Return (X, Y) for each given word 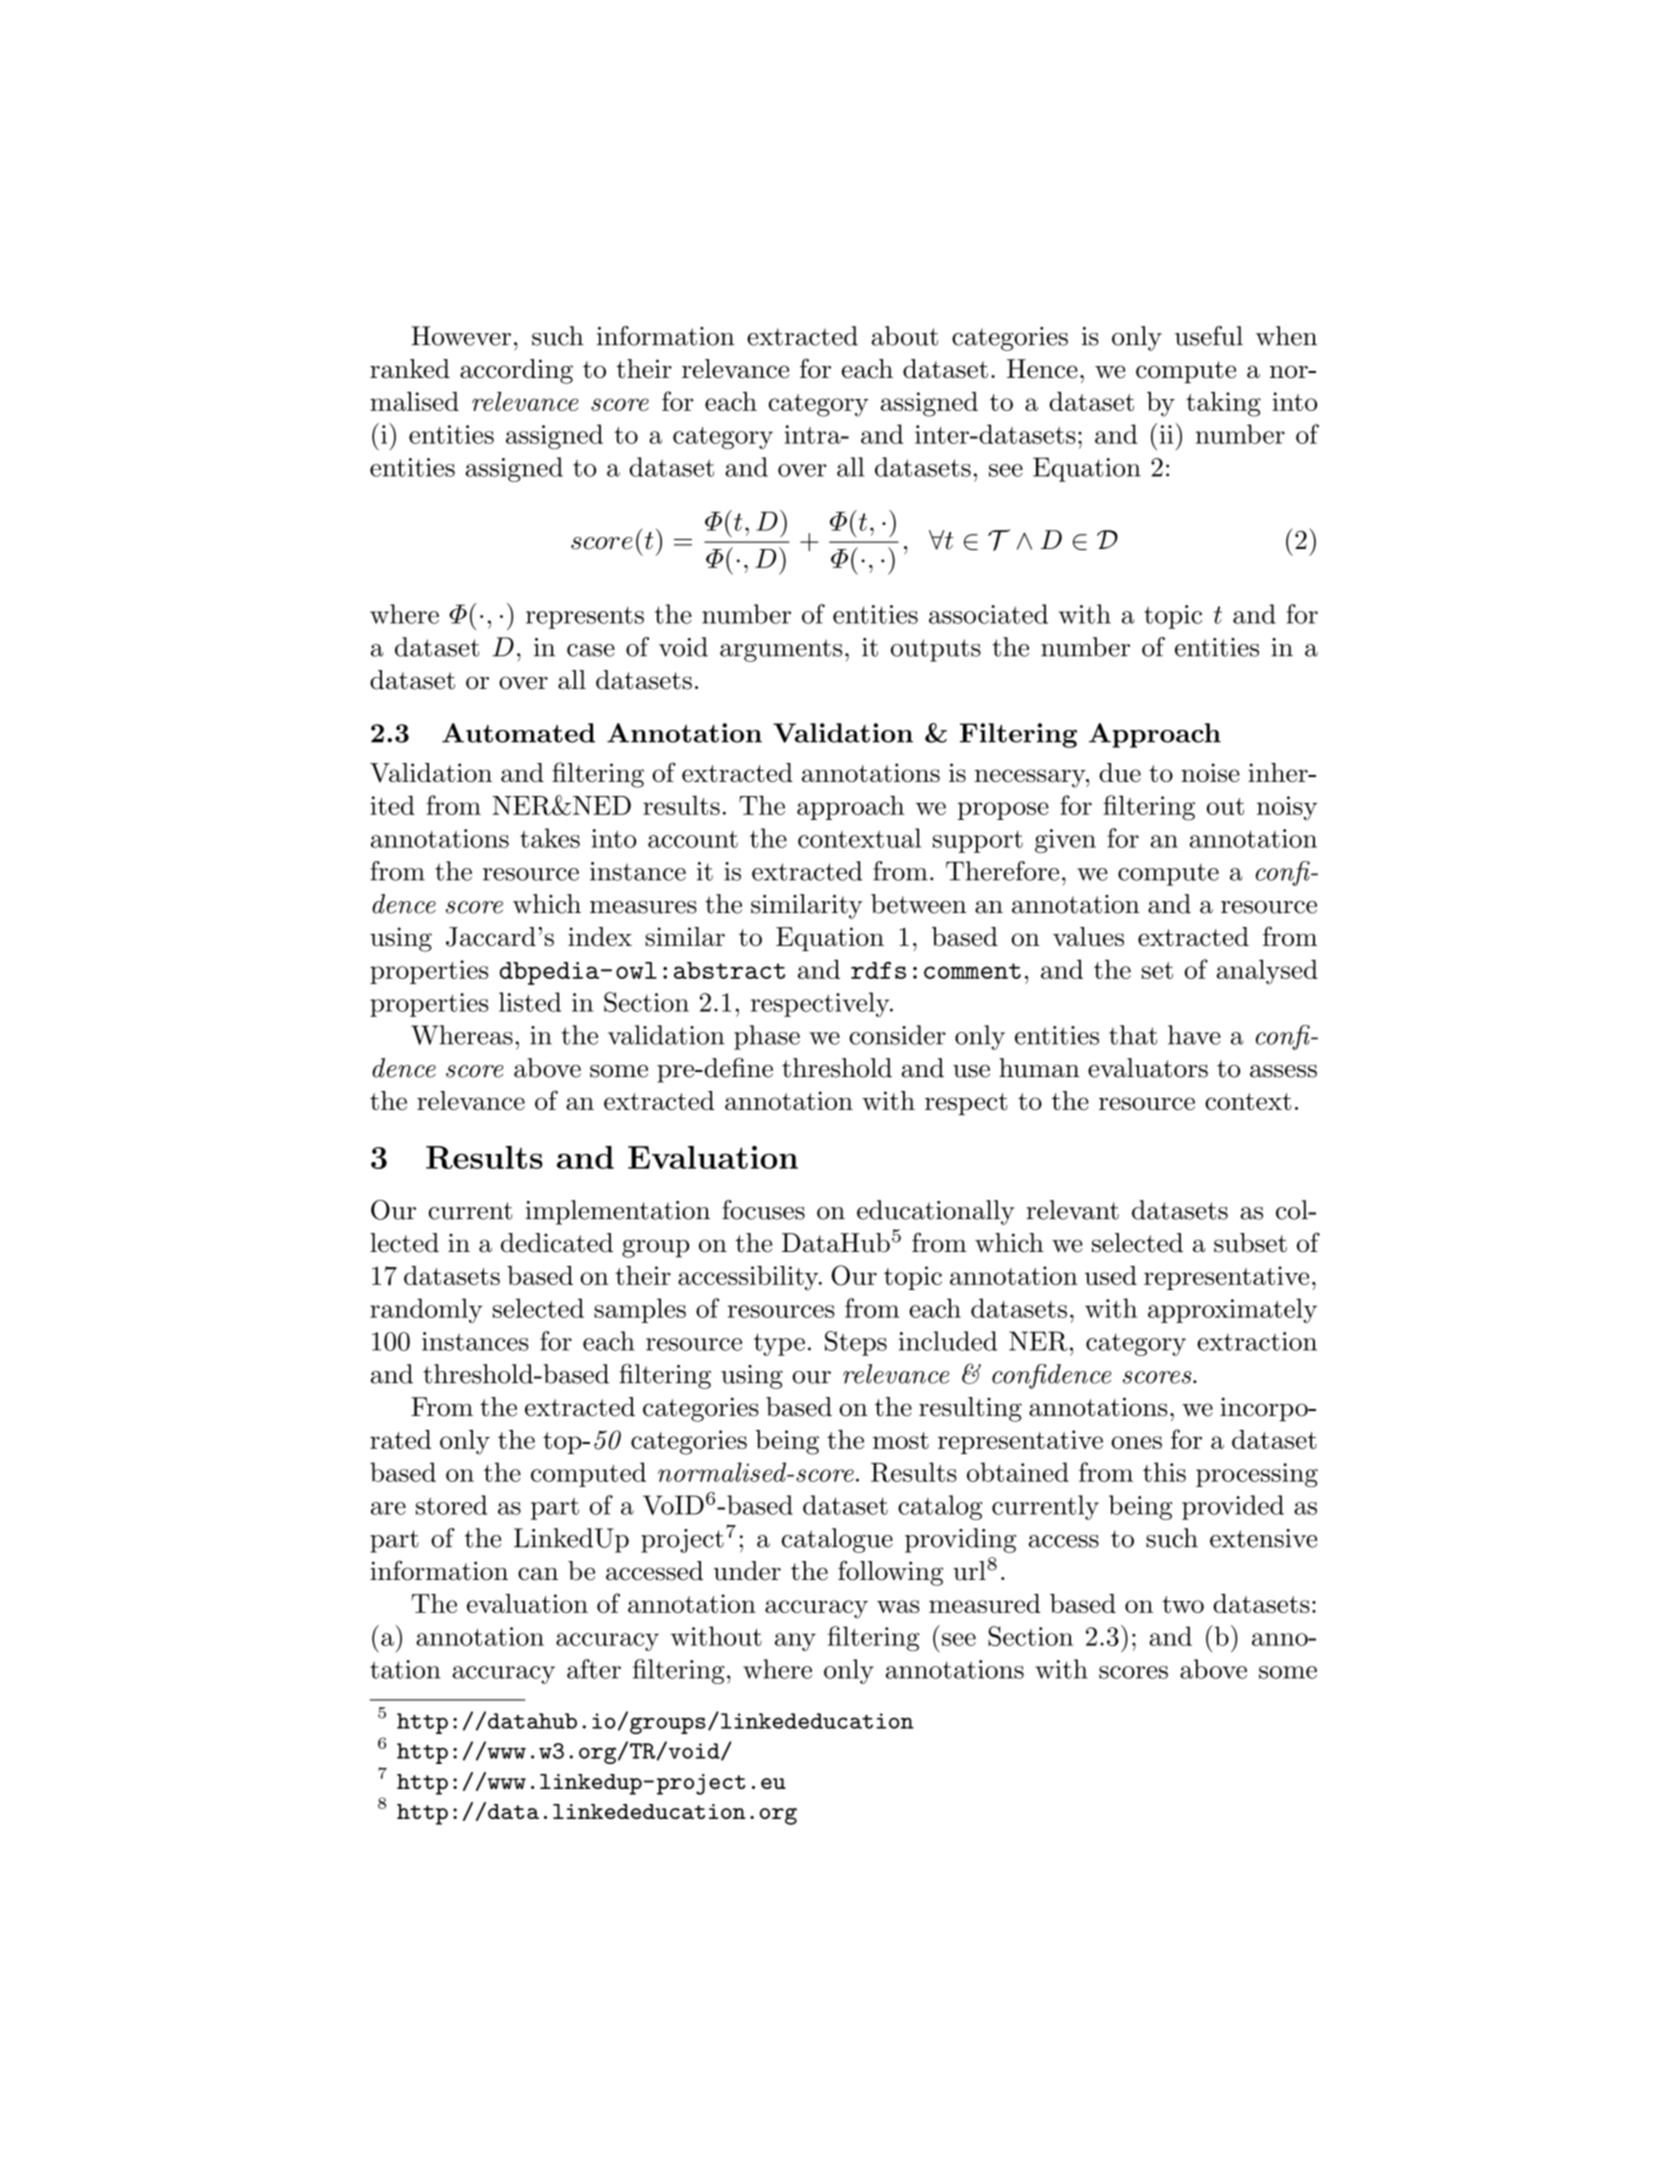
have (1194, 1035)
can (538, 1574)
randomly (426, 1310)
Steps (856, 1343)
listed (530, 1002)
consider (897, 1035)
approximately (1232, 1310)
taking (1223, 404)
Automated (518, 733)
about (904, 336)
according (516, 371)
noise (1210, 772)
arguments (781, 650)
